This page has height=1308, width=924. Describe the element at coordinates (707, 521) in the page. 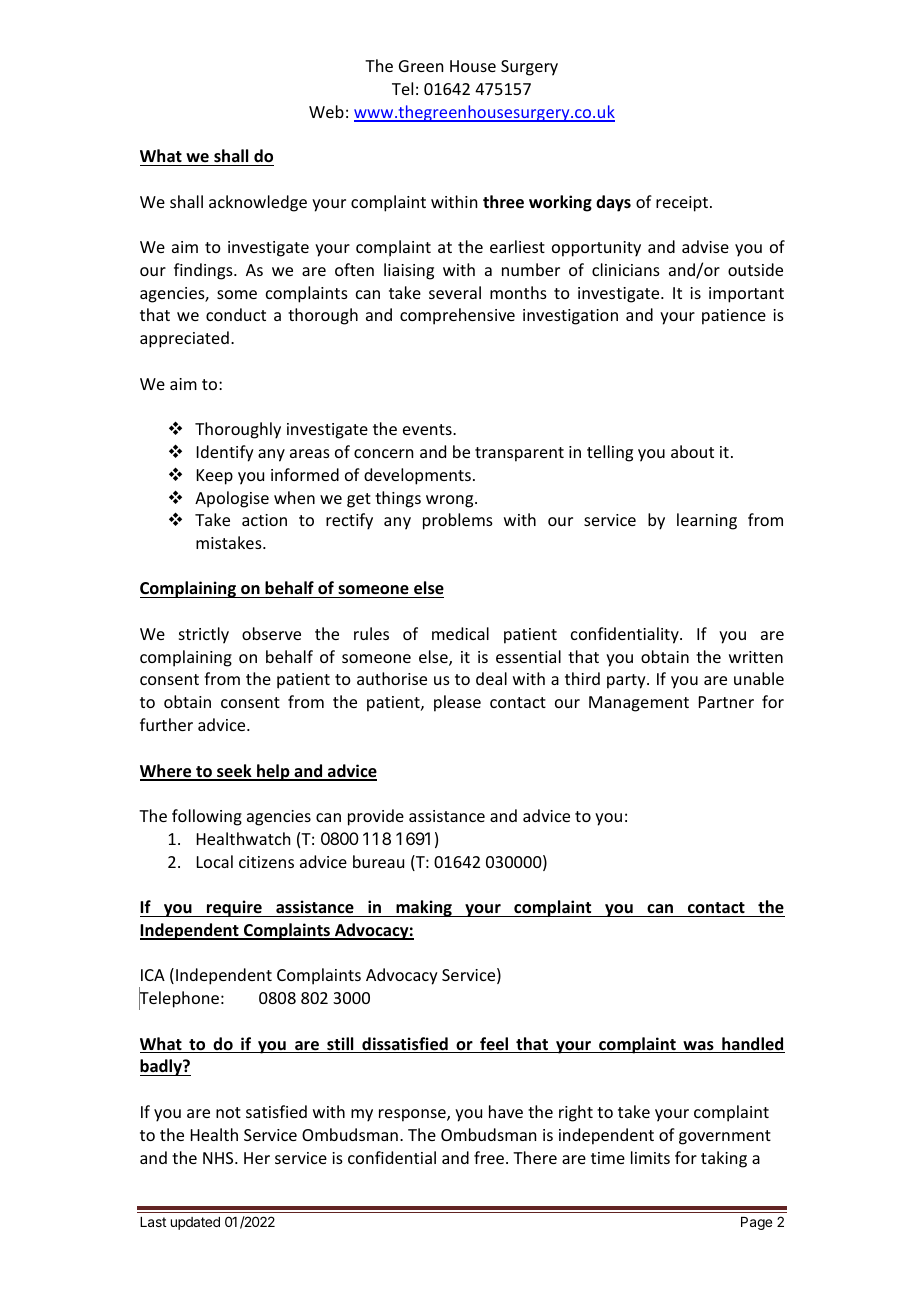

I see `learning` at that location.
